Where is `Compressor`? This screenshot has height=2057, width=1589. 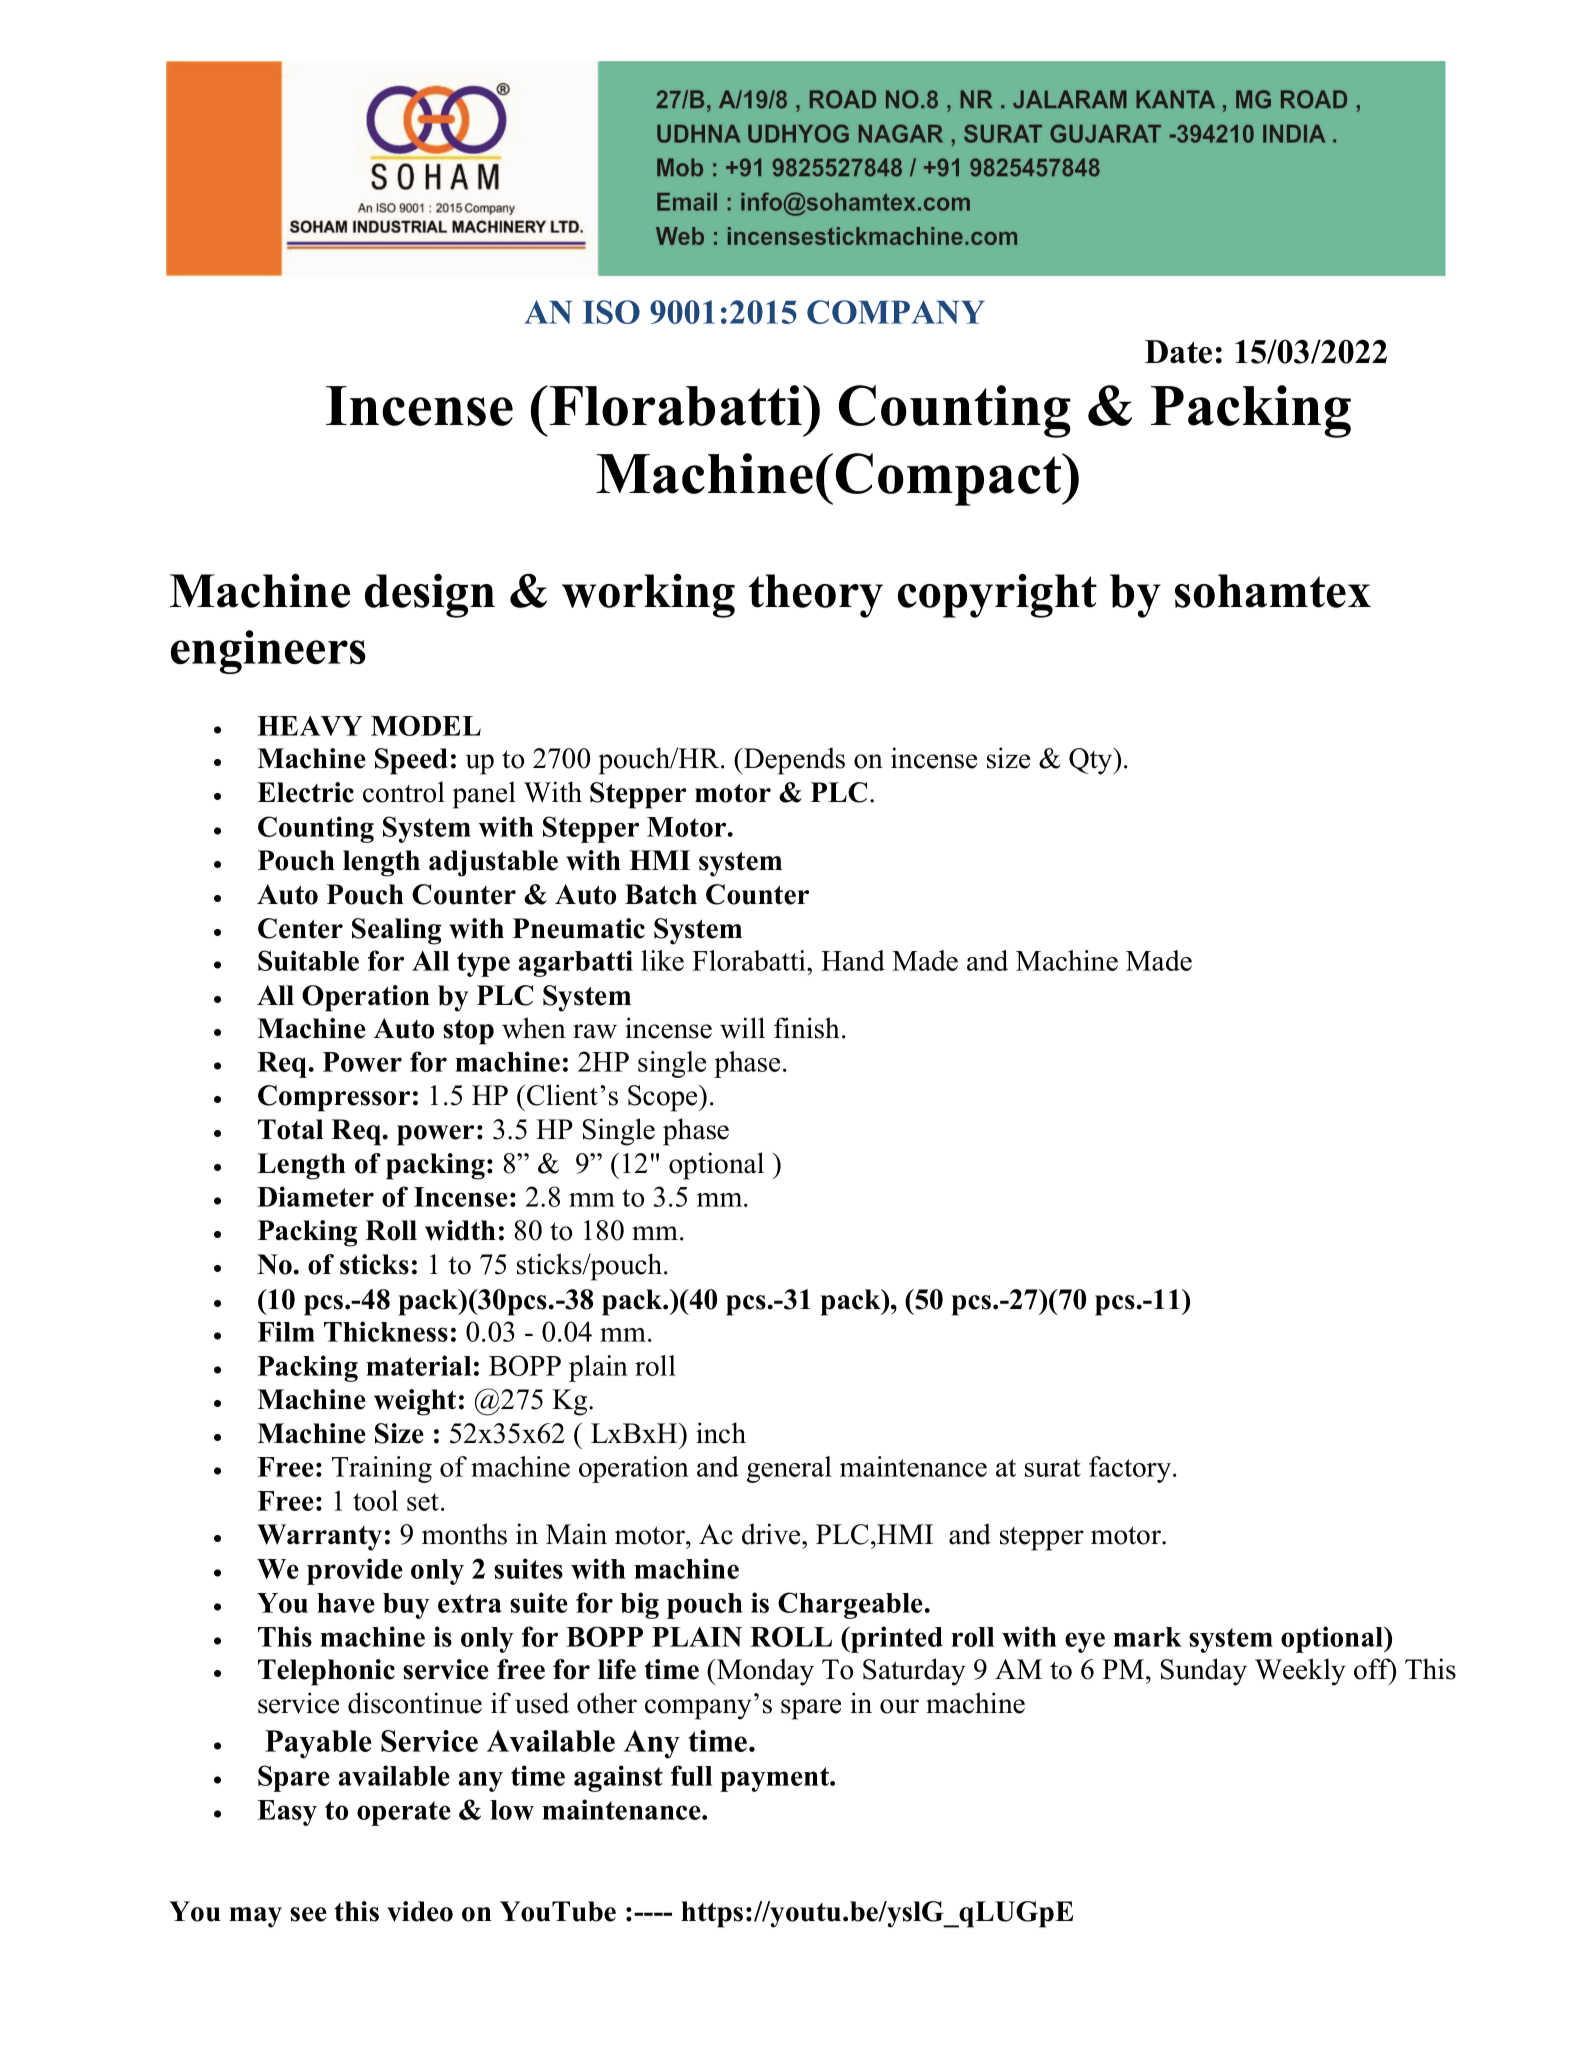 Compressor is located at coordinates (334, 1098).
